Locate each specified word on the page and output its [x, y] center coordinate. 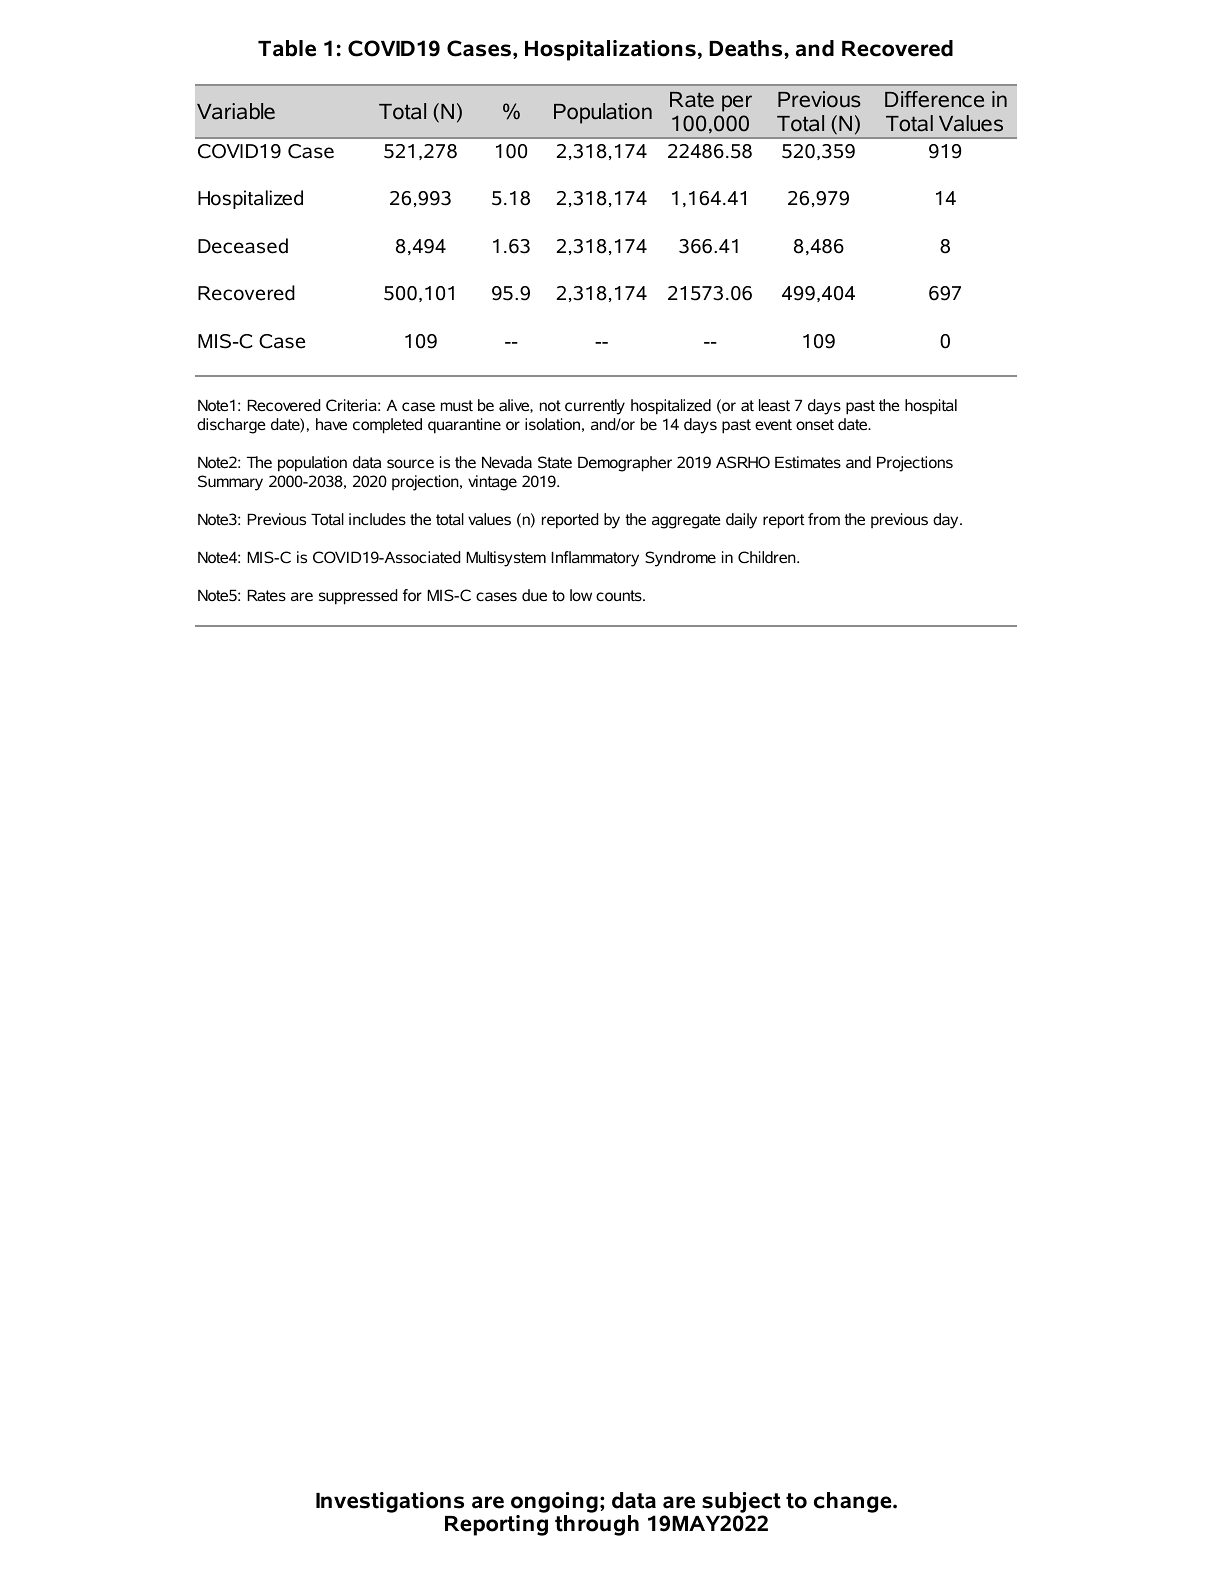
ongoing [554, 1502]
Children [768, 557]
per [737, 103]
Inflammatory [595, 559]
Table [287, 48]
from [824, 519]
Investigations [390, 1502]
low [581, 595]
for [412, 595]
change [854, 1502]
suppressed [358, 597]
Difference [934, 99]
